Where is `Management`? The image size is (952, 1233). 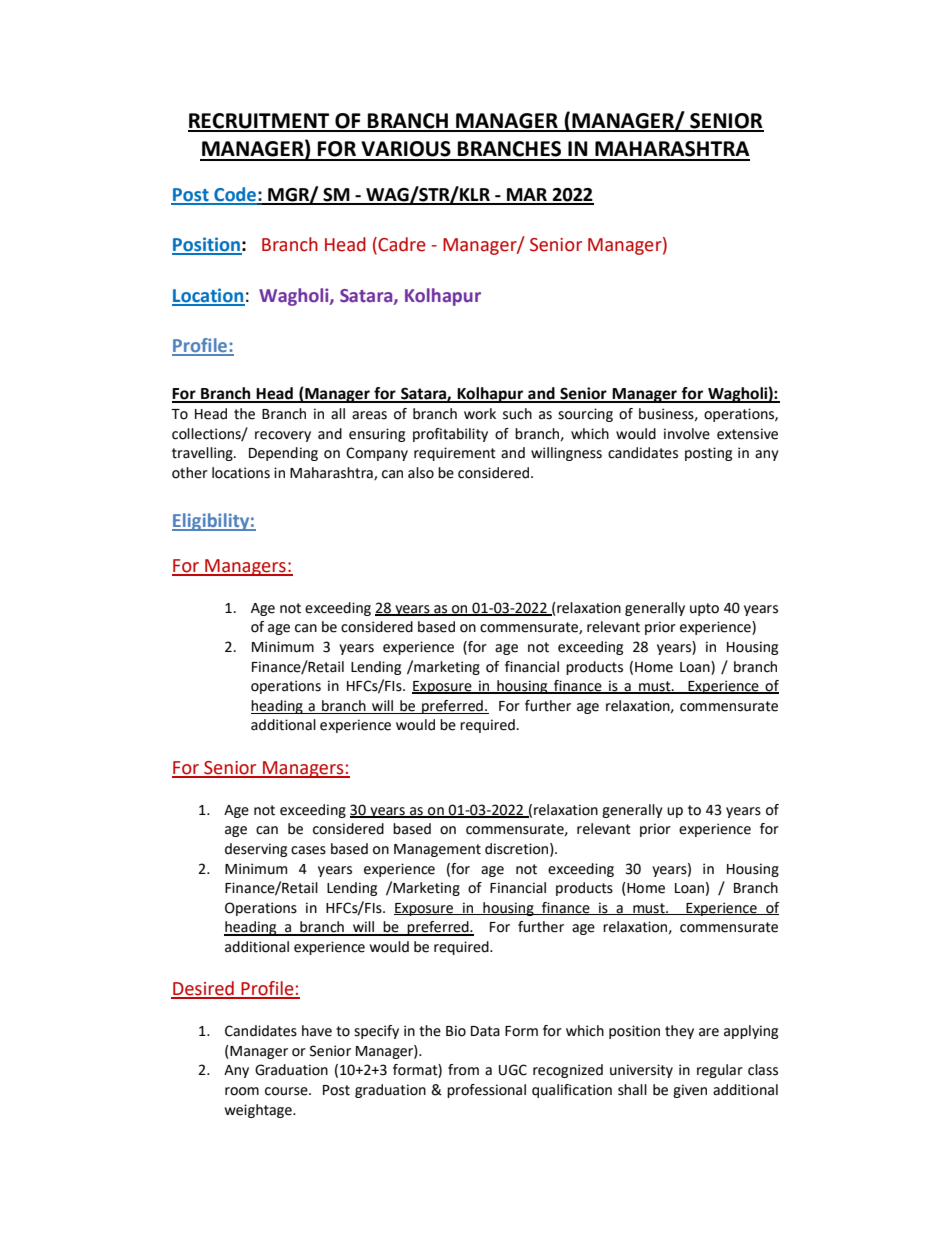 Management is located at coordinates (437, 850).
